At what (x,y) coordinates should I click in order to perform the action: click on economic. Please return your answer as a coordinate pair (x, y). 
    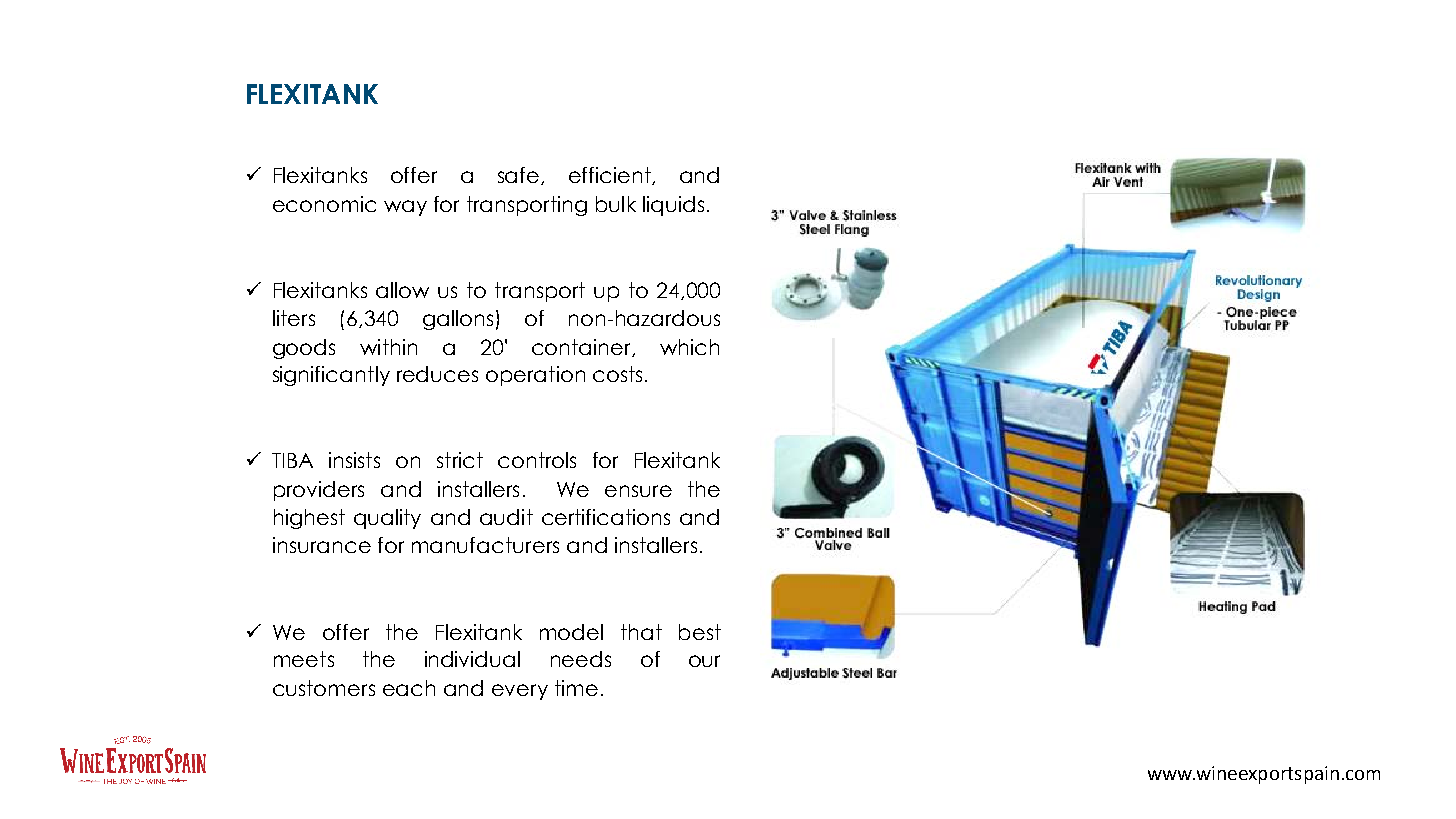
    Looking at the image, I should click on (324, 204).
